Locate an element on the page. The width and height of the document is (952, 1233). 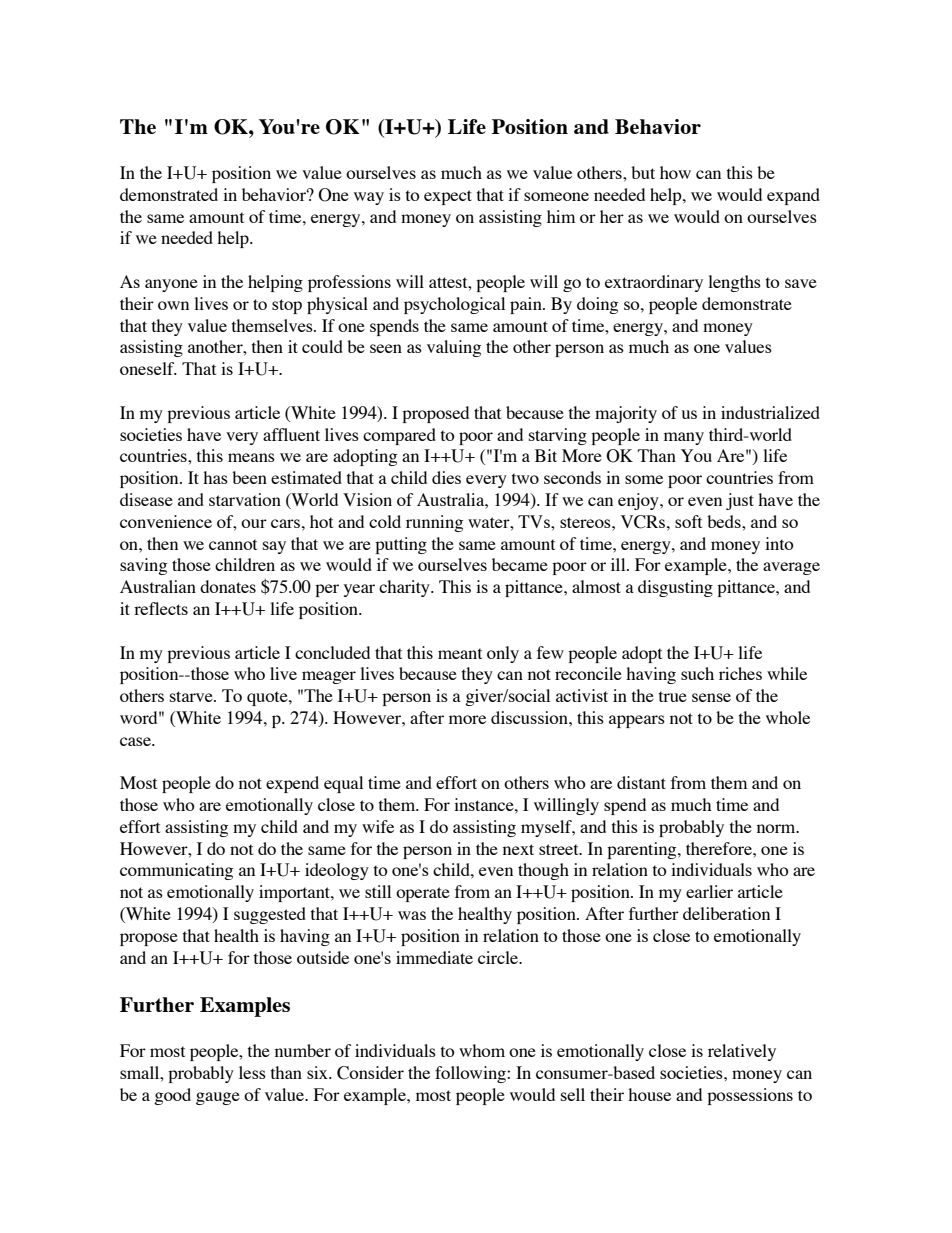
donates is located at coordinates (228, 586).
